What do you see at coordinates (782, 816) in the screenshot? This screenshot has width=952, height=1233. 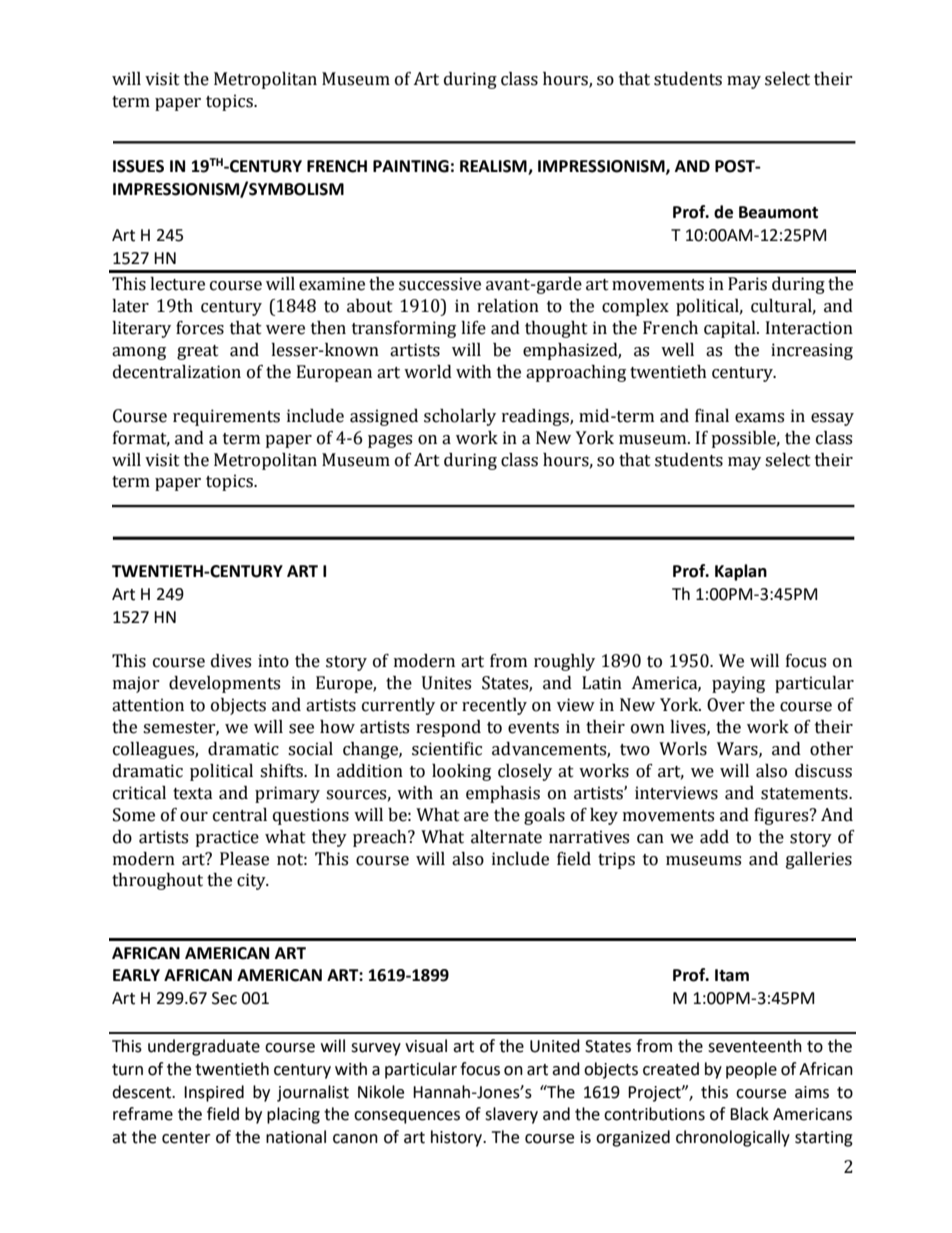 I see `figures` at bounding box center [782, 816].
